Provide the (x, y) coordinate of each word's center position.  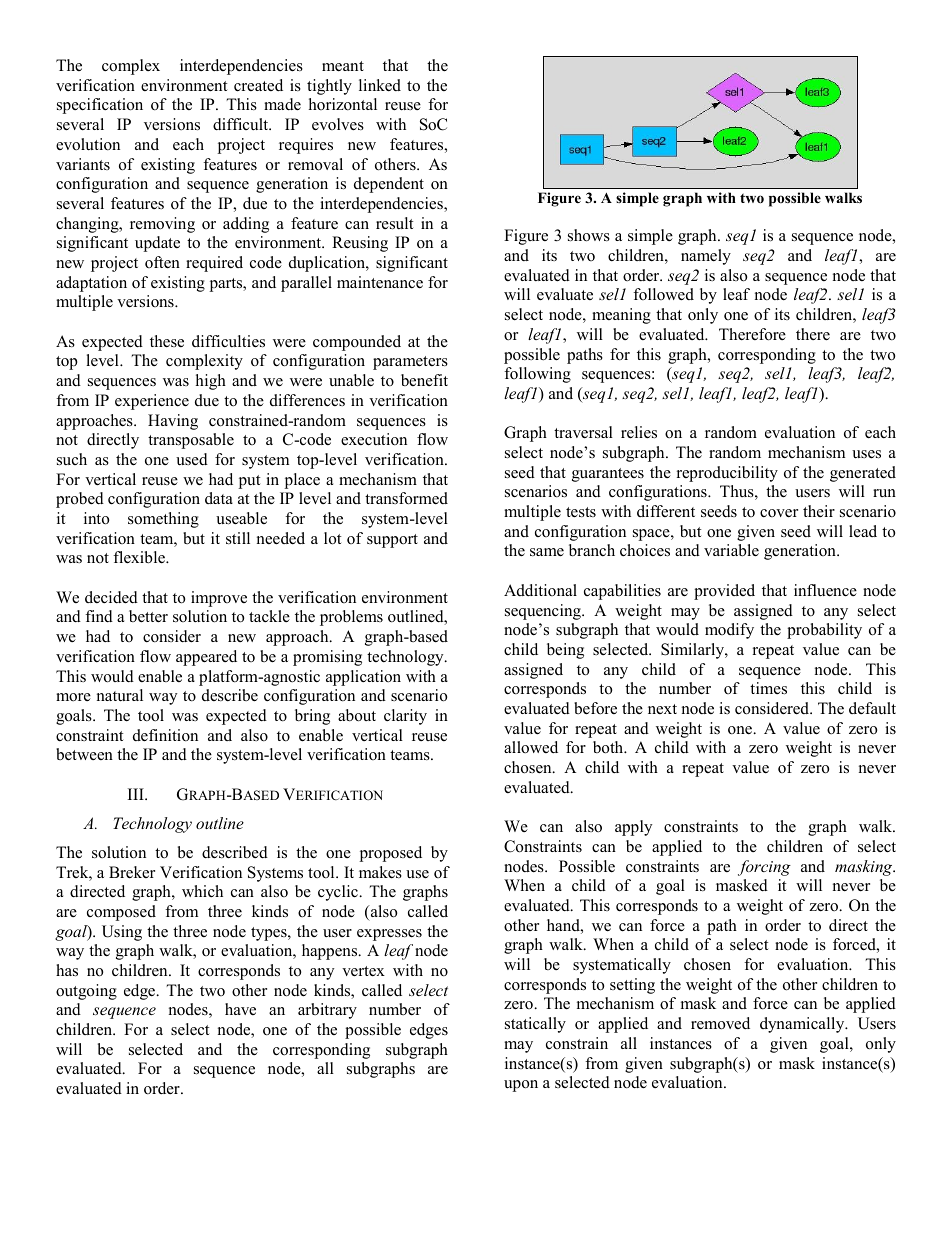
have (240, 1009)
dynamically (803, 1025)
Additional (540, 590)
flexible (140, 557)
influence (825, 590)
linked (380, 85)
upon (521, 1086)
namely (706, 257)
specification (100, 106)
